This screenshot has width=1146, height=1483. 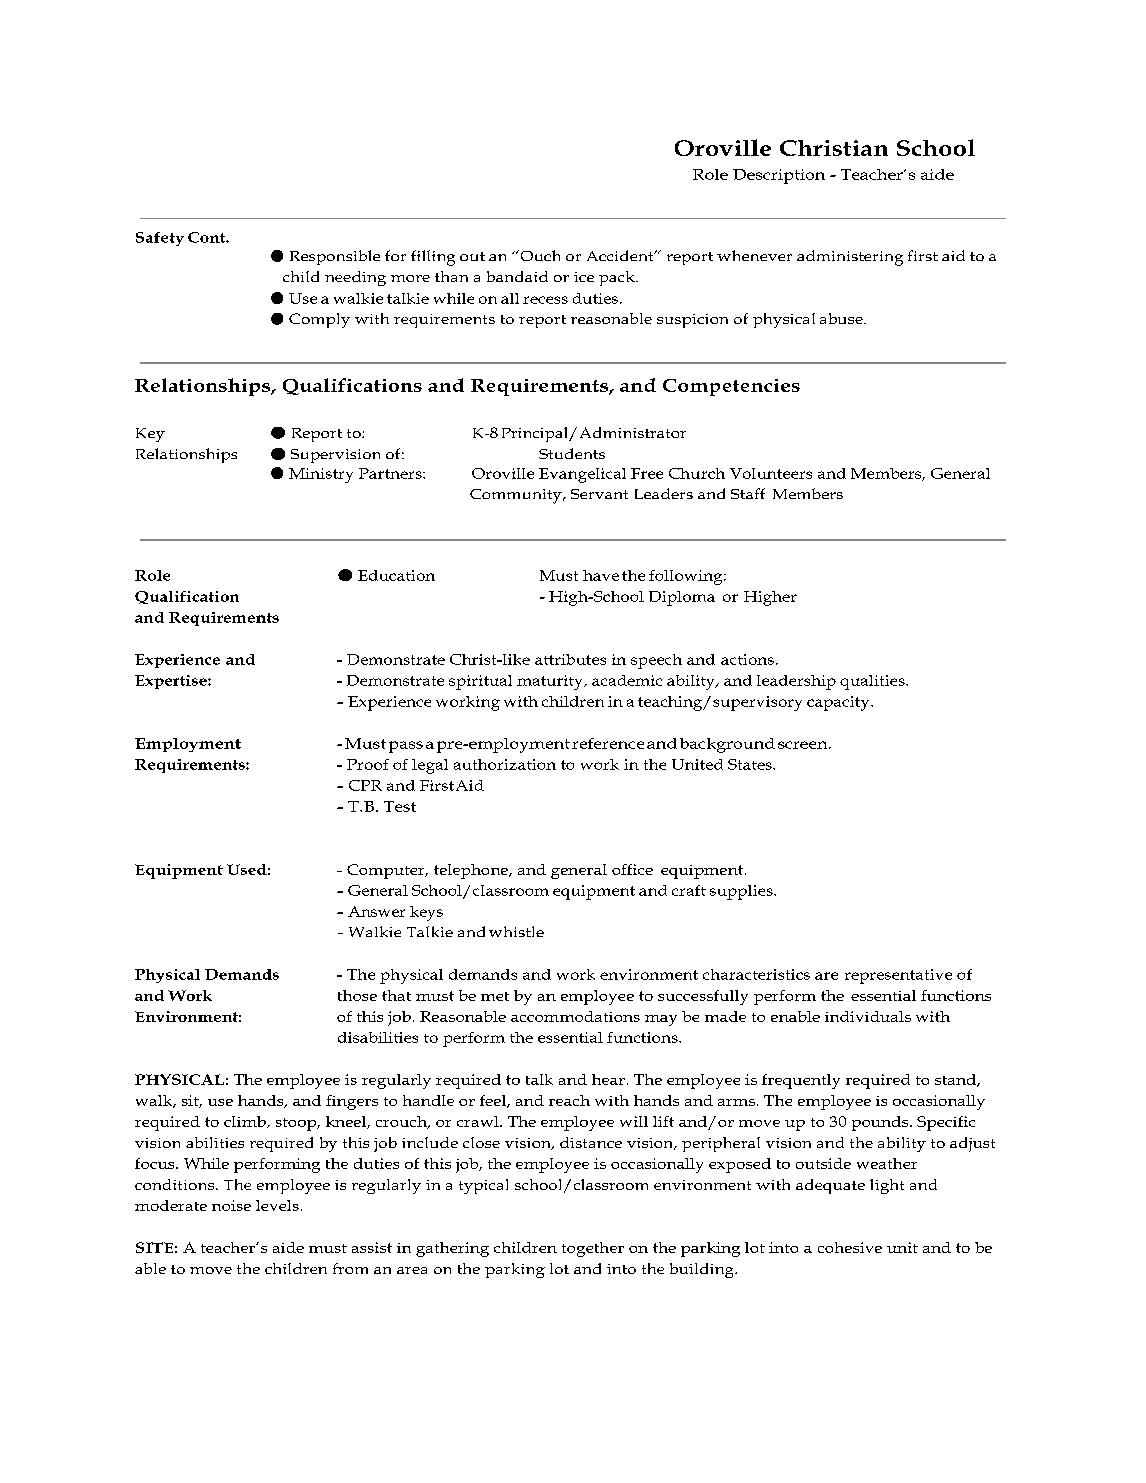 What do you see at coordinates (771, 473) in the screenshot?
I see `Volunteers` at bounding box center [771, 473].
